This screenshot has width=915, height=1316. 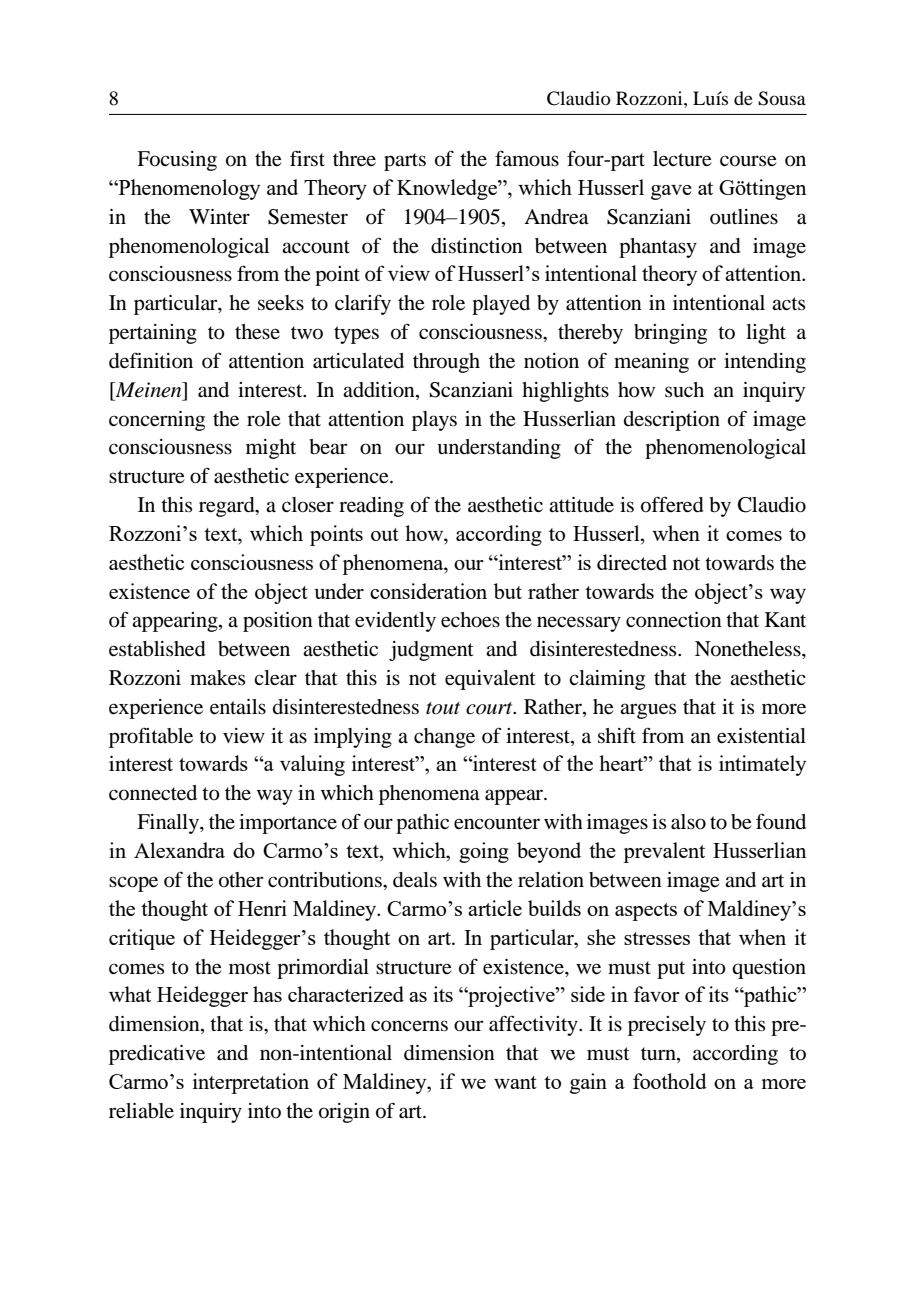 I want to click on connected, so click(x=153, y=793).
